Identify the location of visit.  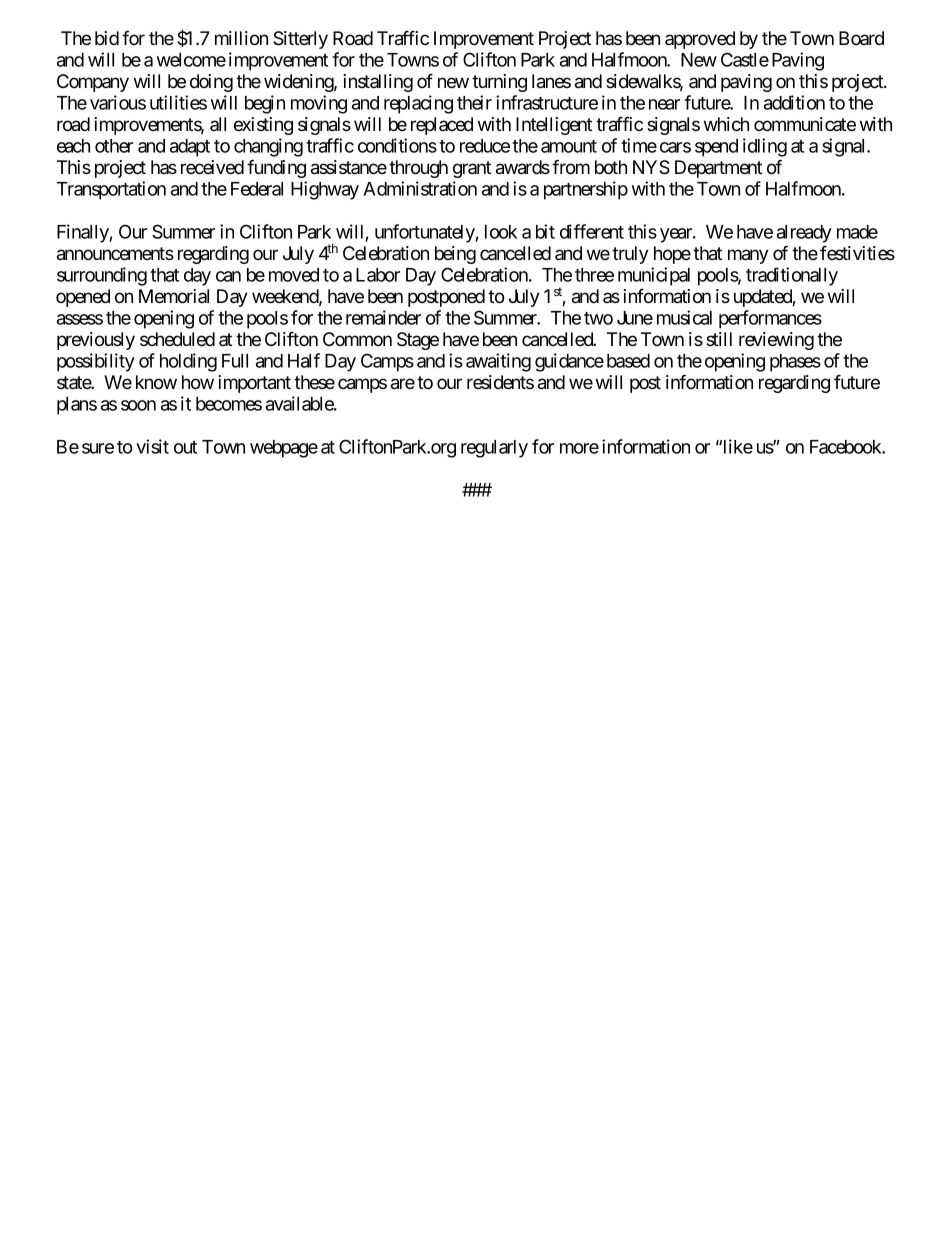
(152, 446).
